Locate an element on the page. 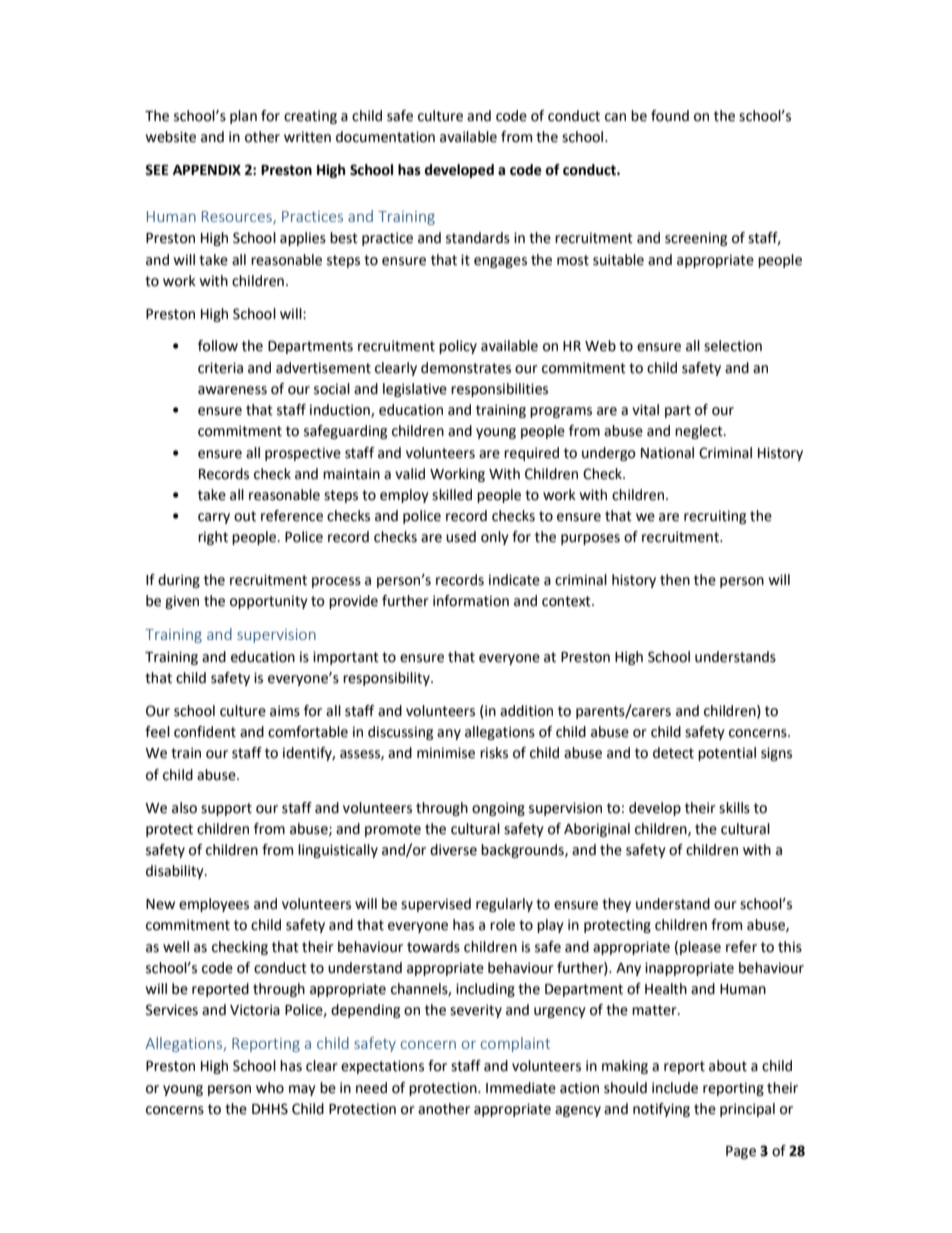  found is located at coordinates (670, 116).
